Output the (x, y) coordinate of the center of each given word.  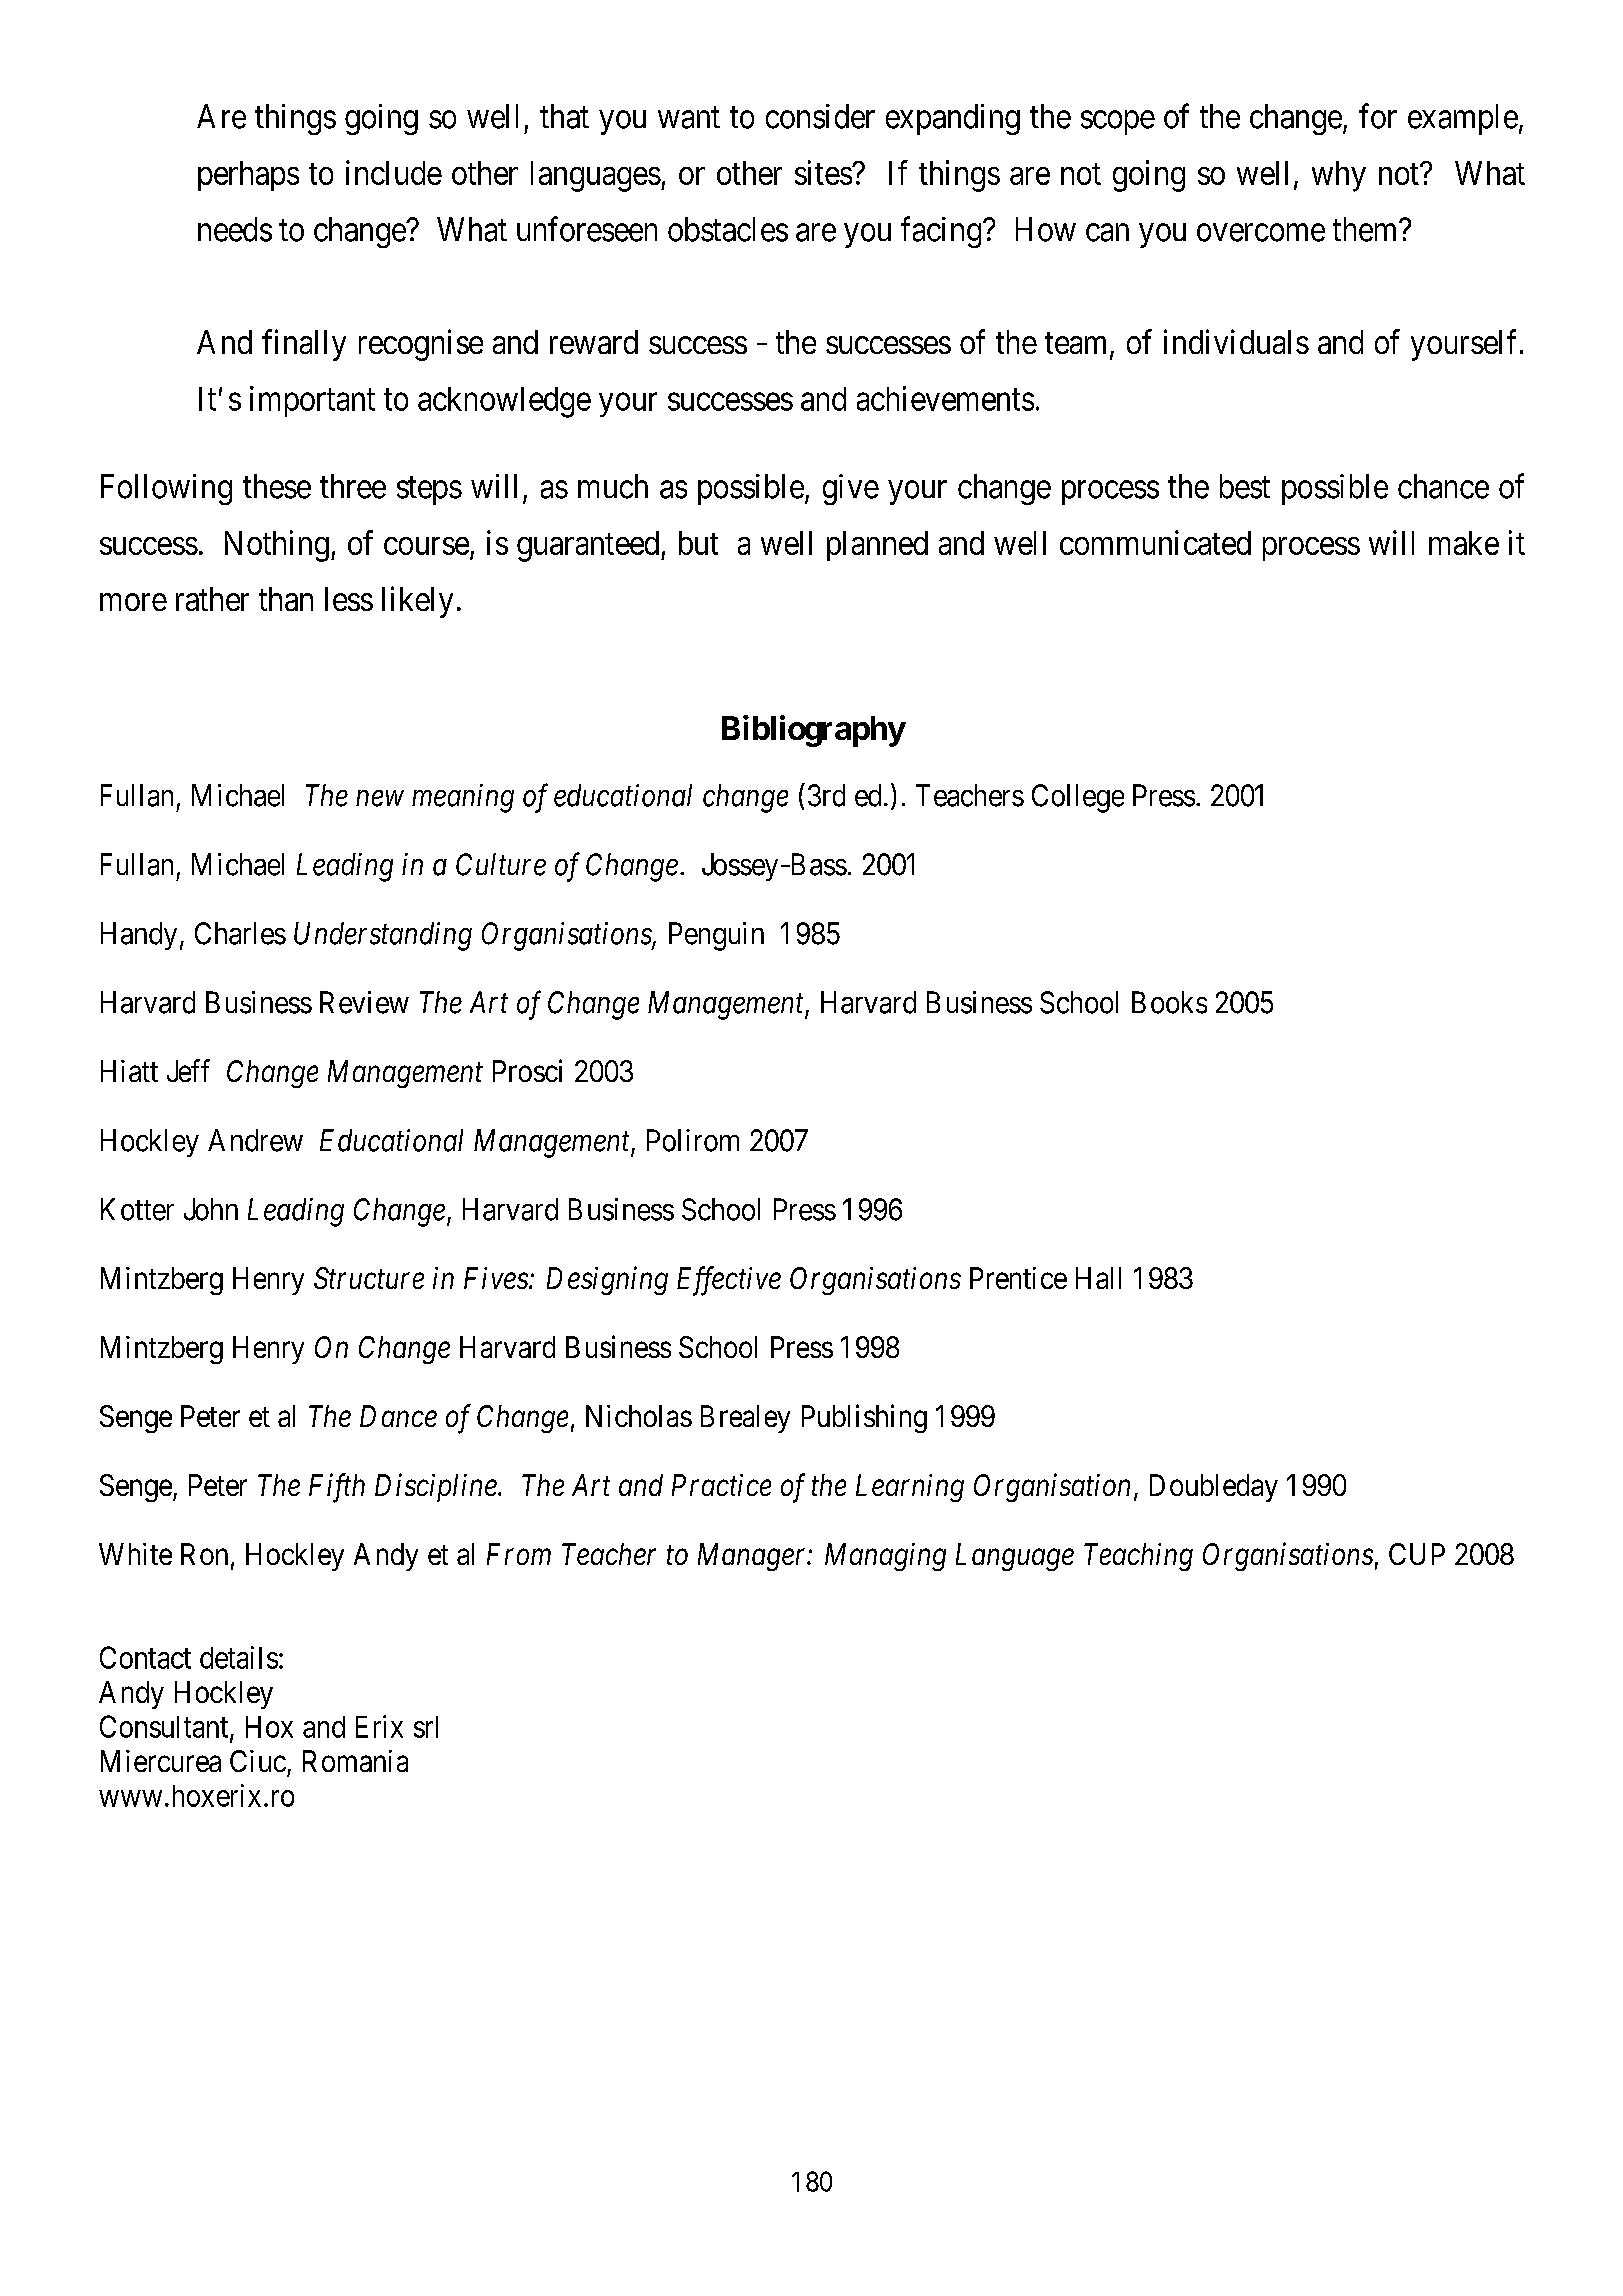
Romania (355, 1761)
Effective (729, 1281)
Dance (398, 1416)
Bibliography (813, 731)
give (851, 489)
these (277, 486)
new (380, 799)
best (1245, 486)
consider (820, 116)
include (394, 172)
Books (1169, 1002)
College (1078, 798)
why (1339, 176)
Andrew (255, 1140)
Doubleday (1214, 1488)
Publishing (864, 1418)
